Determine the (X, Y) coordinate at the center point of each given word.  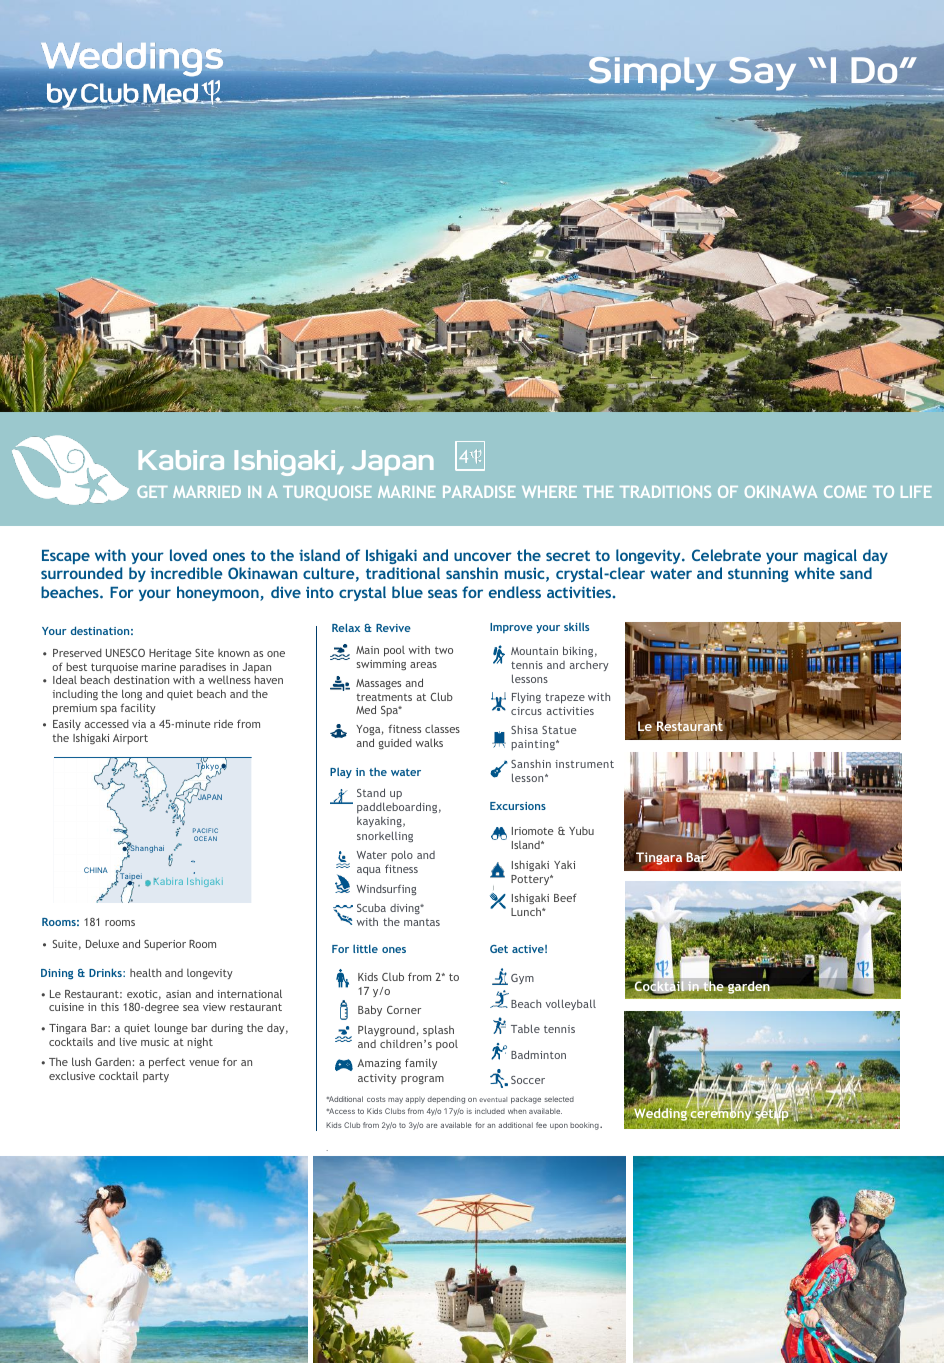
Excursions (518, 806)
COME (845, 492)
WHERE (549, 492)
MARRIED (207, 492)
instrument (584, 764)
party (156, 1077)
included (490, 1111)
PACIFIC (205, 830)
